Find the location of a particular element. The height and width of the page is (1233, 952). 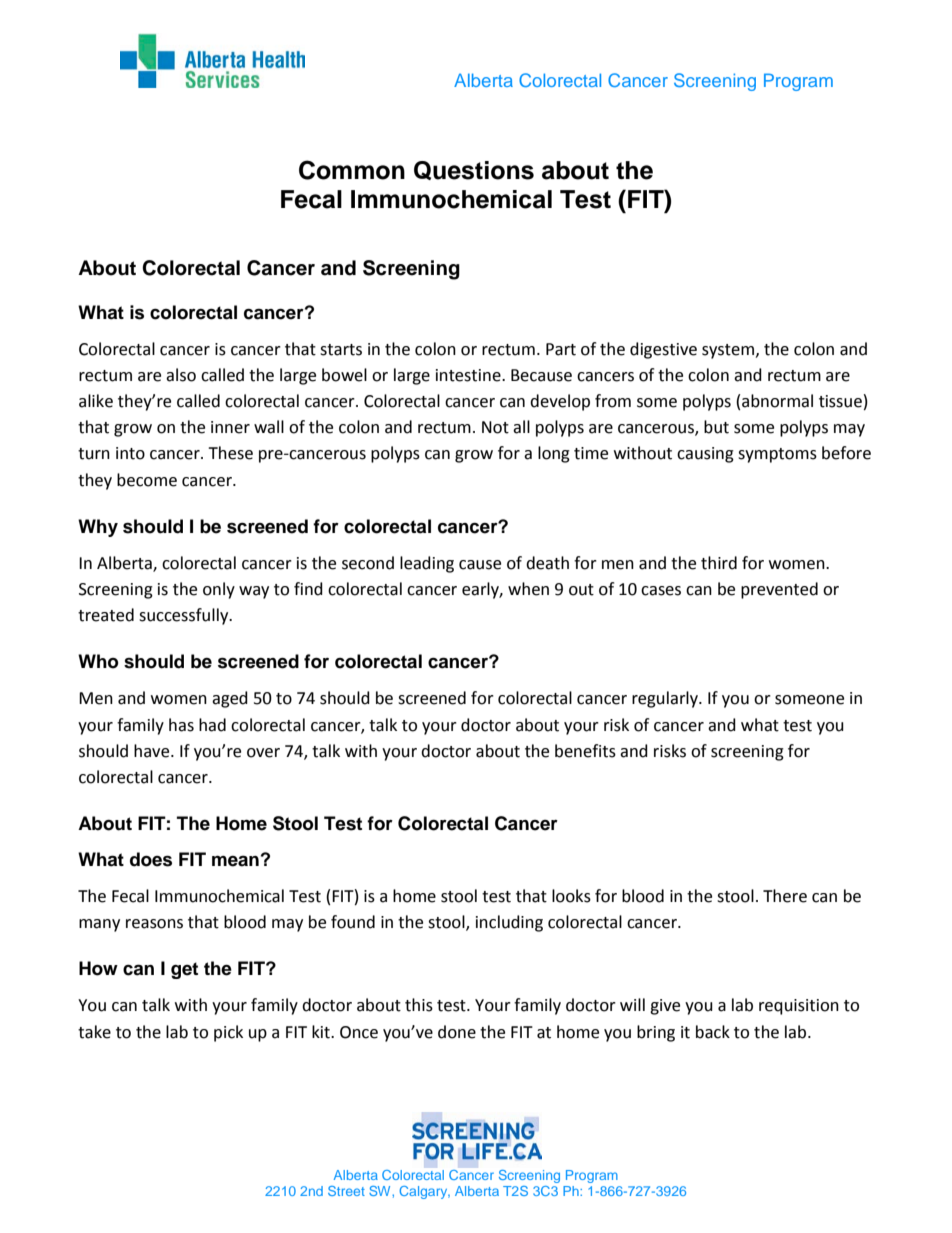

back is located at coordinates (713, 1032).
